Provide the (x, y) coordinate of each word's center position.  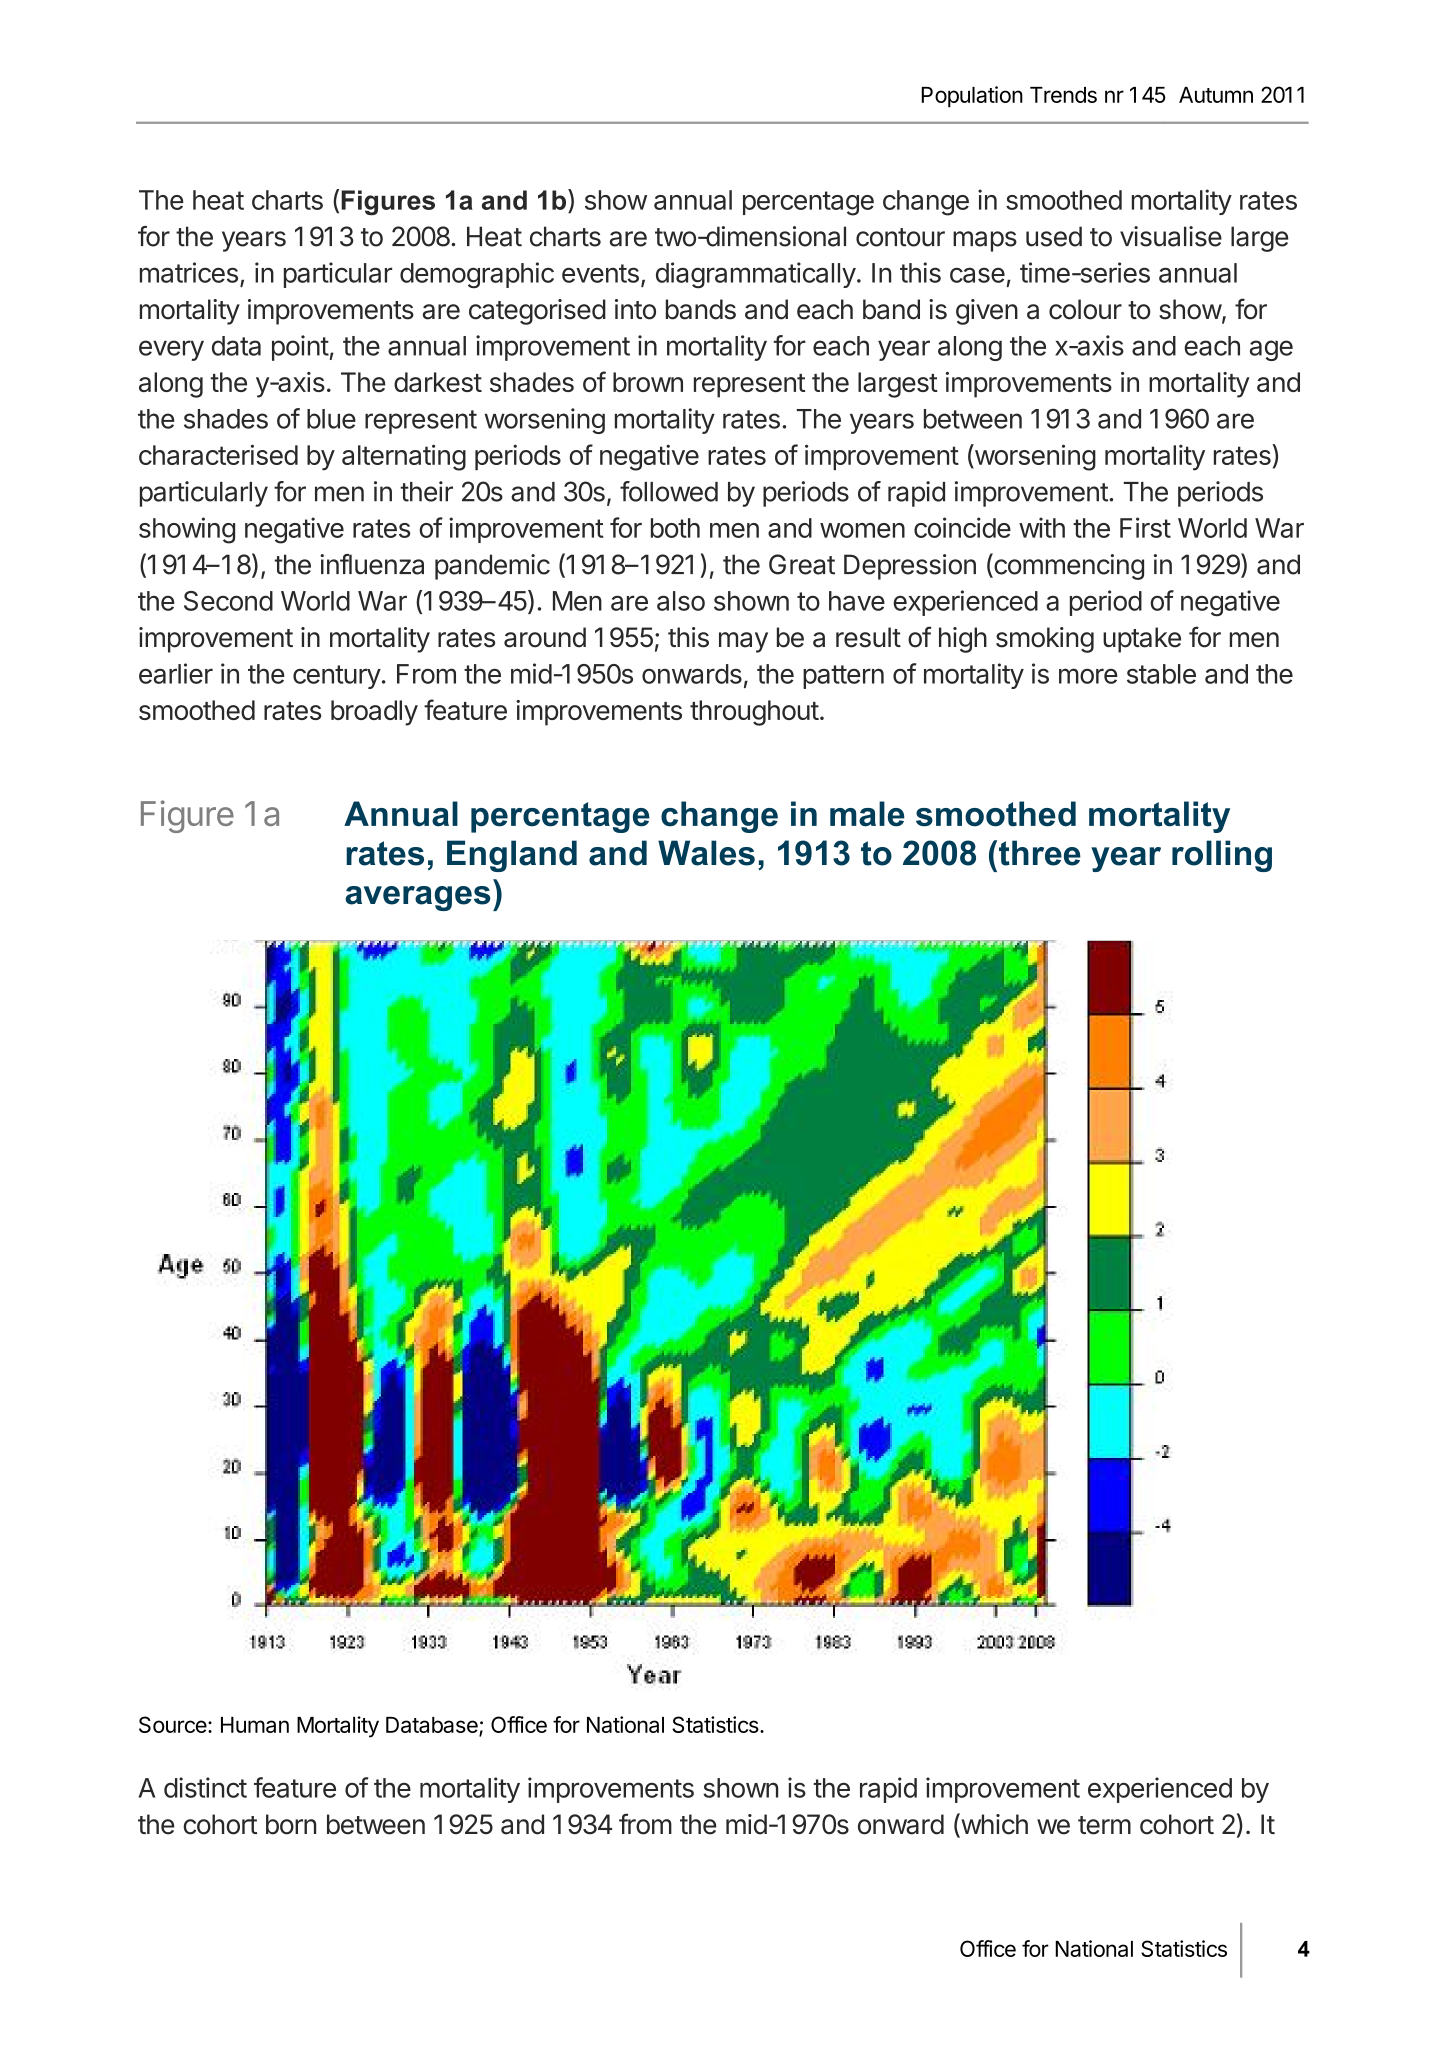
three (1040, 853)
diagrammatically (756, 275)
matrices (189, 272)
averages (417, 898)
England (512, 856)
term (1104, 1825)
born (291, 1824)
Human (255, 1725)
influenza (372, 564)
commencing (1068, 566)
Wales (706, 853)
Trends (1063, 95)
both (675, 528)
